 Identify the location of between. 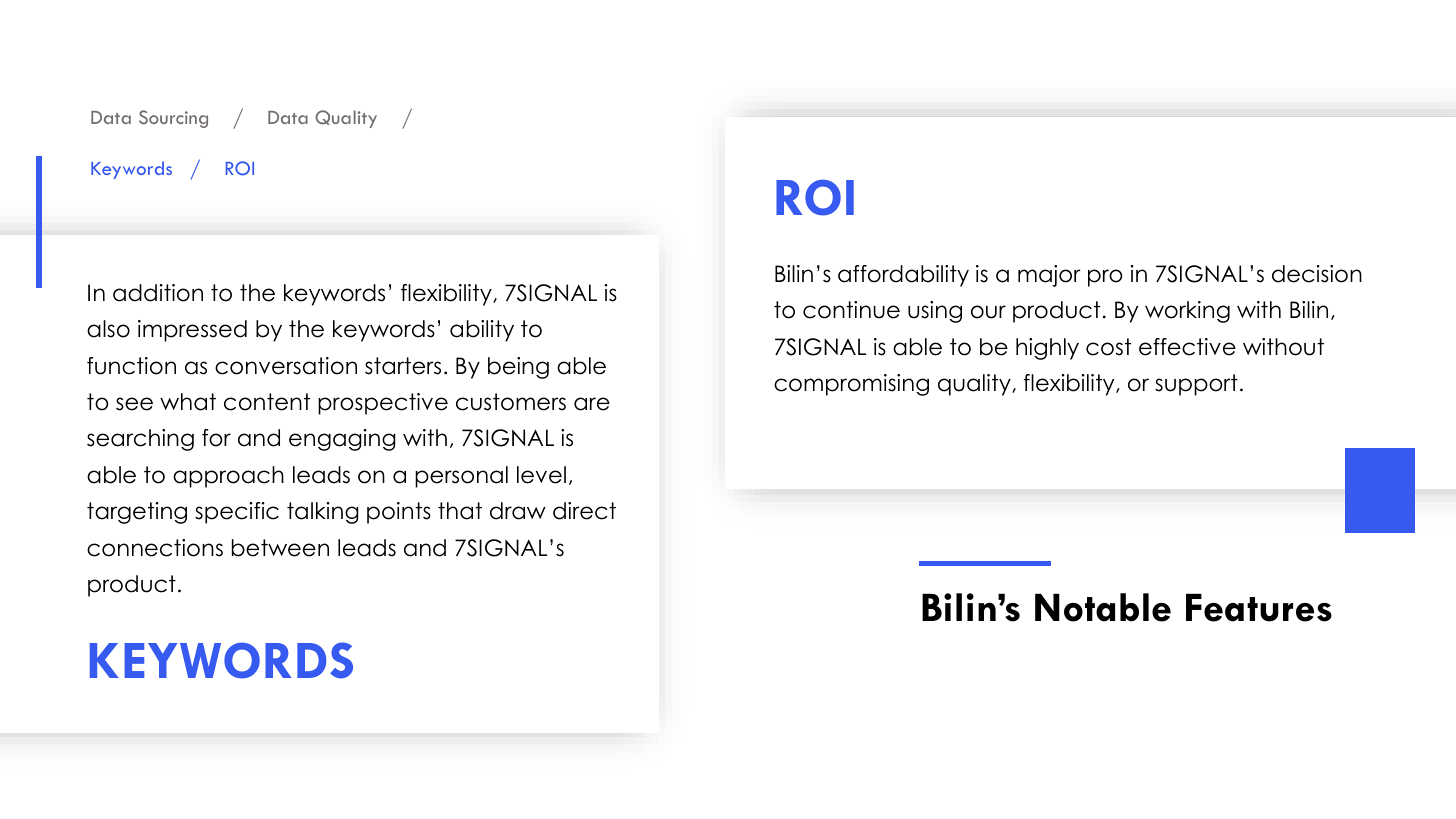
(280, 548).
